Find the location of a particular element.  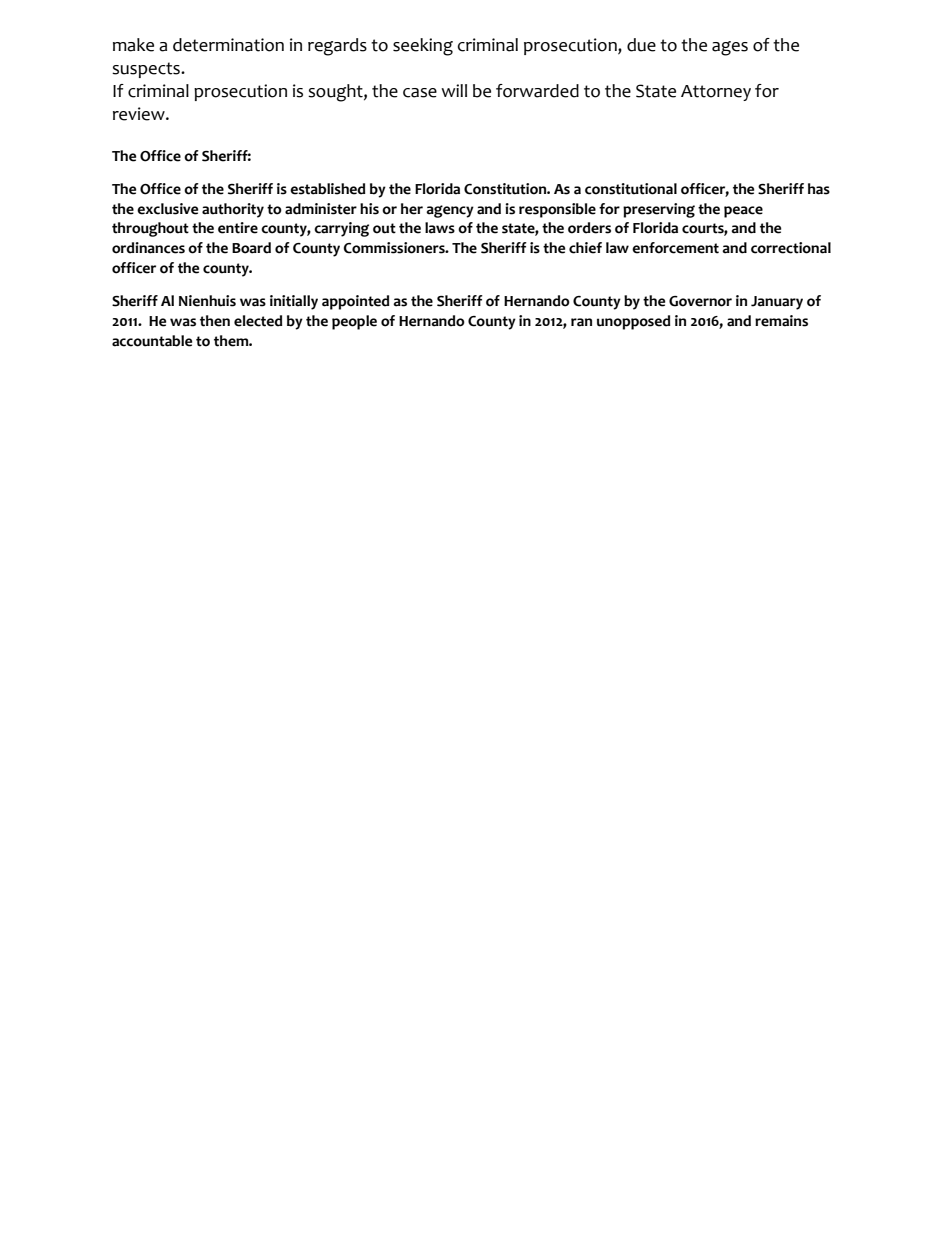

has is located at coordinates (819, 189).
